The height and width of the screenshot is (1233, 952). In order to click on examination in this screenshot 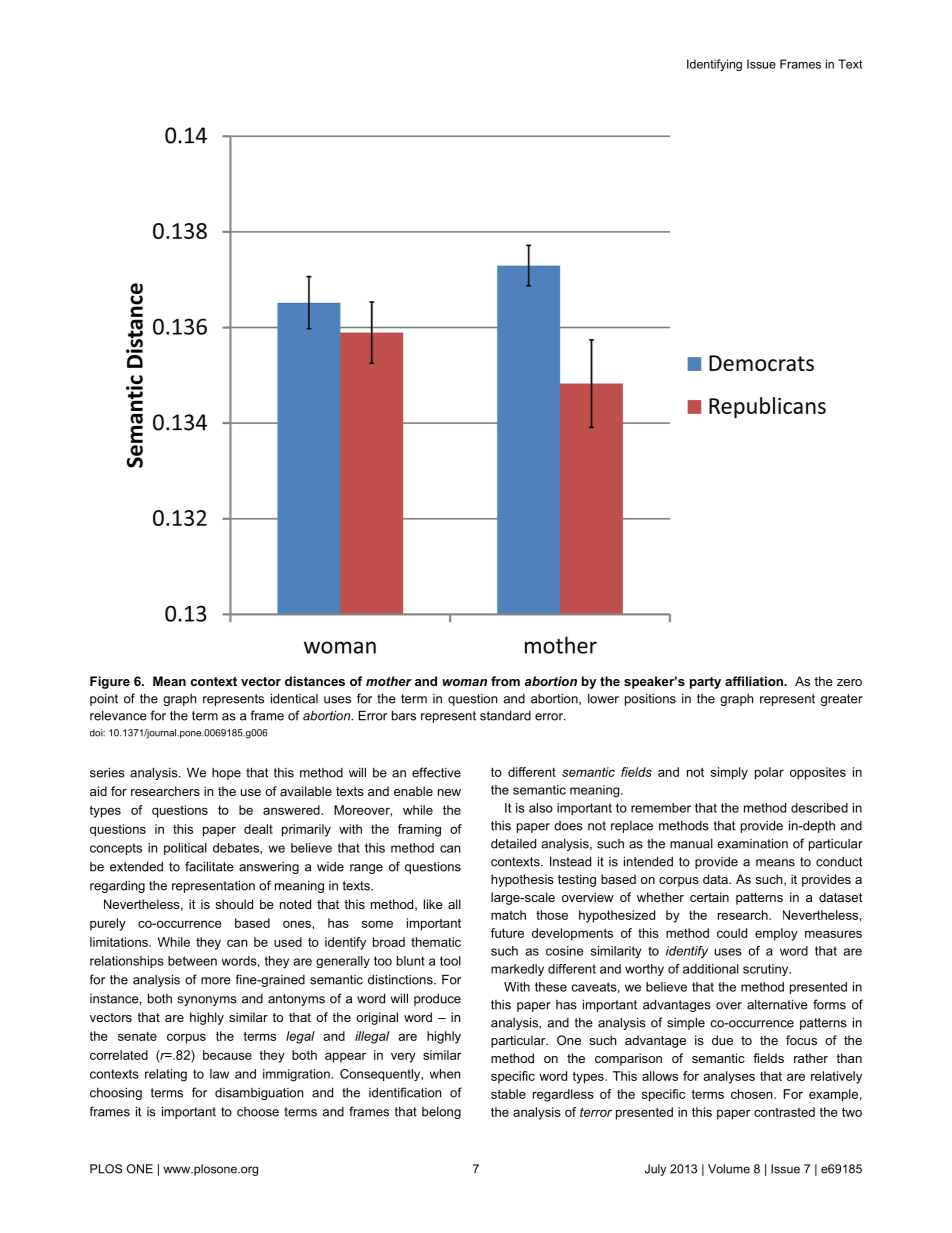, I will do `click(752, 843)`.
